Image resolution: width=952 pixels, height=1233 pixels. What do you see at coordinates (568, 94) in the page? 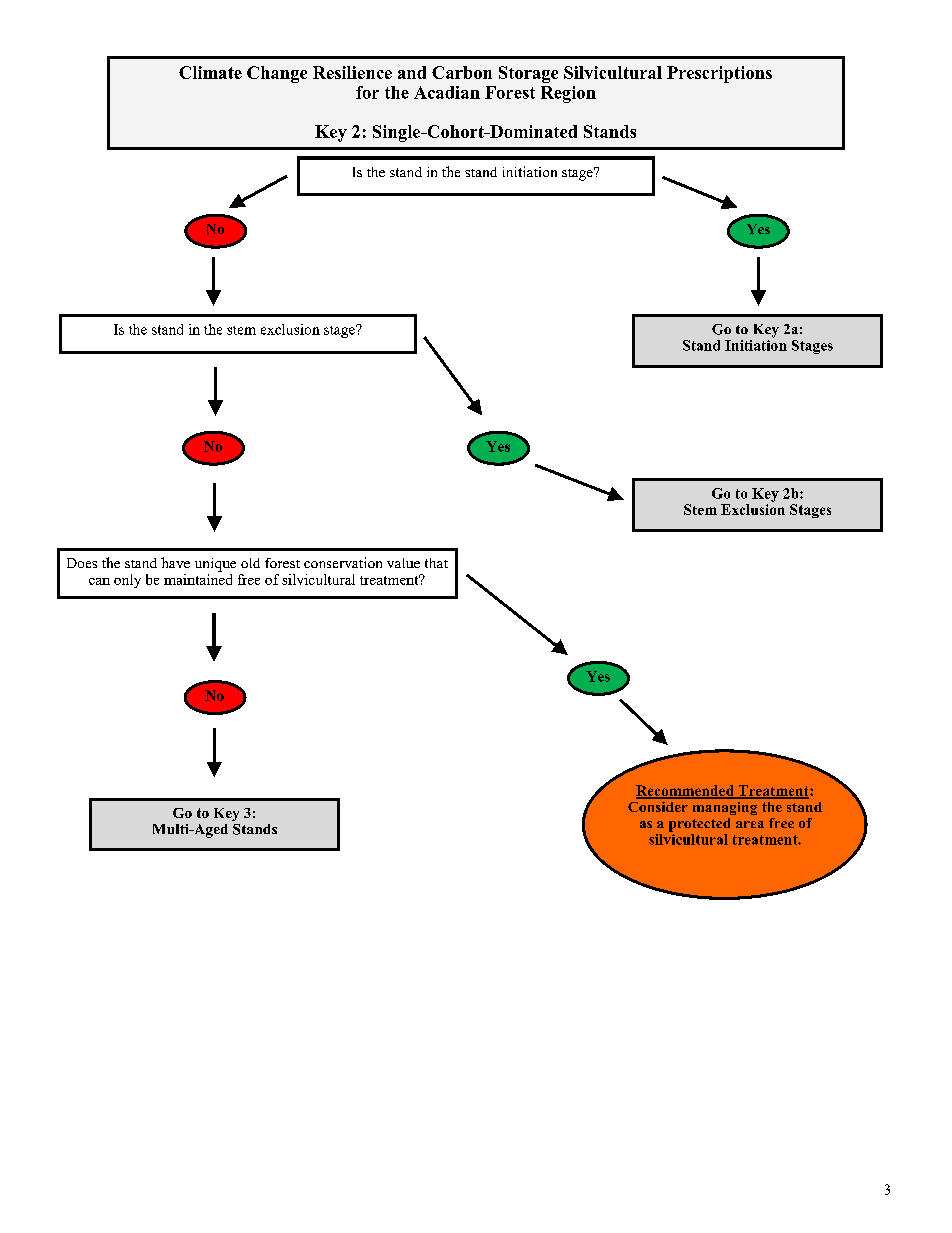
I see `Region` at bounding box center [568, 94].
